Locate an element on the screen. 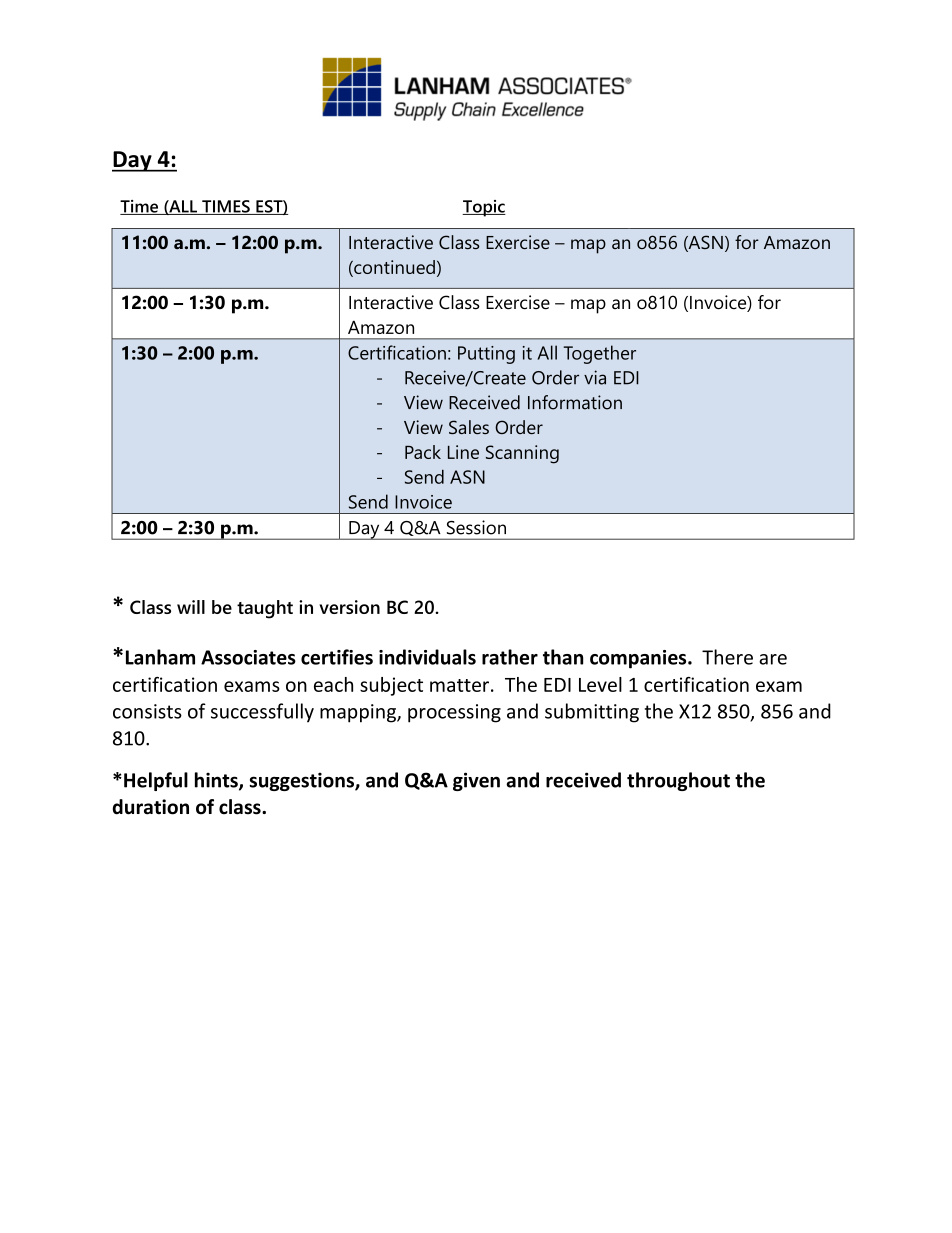 This screenshot has width=952, height=1233. Session is located at coordinates (476, 527).
